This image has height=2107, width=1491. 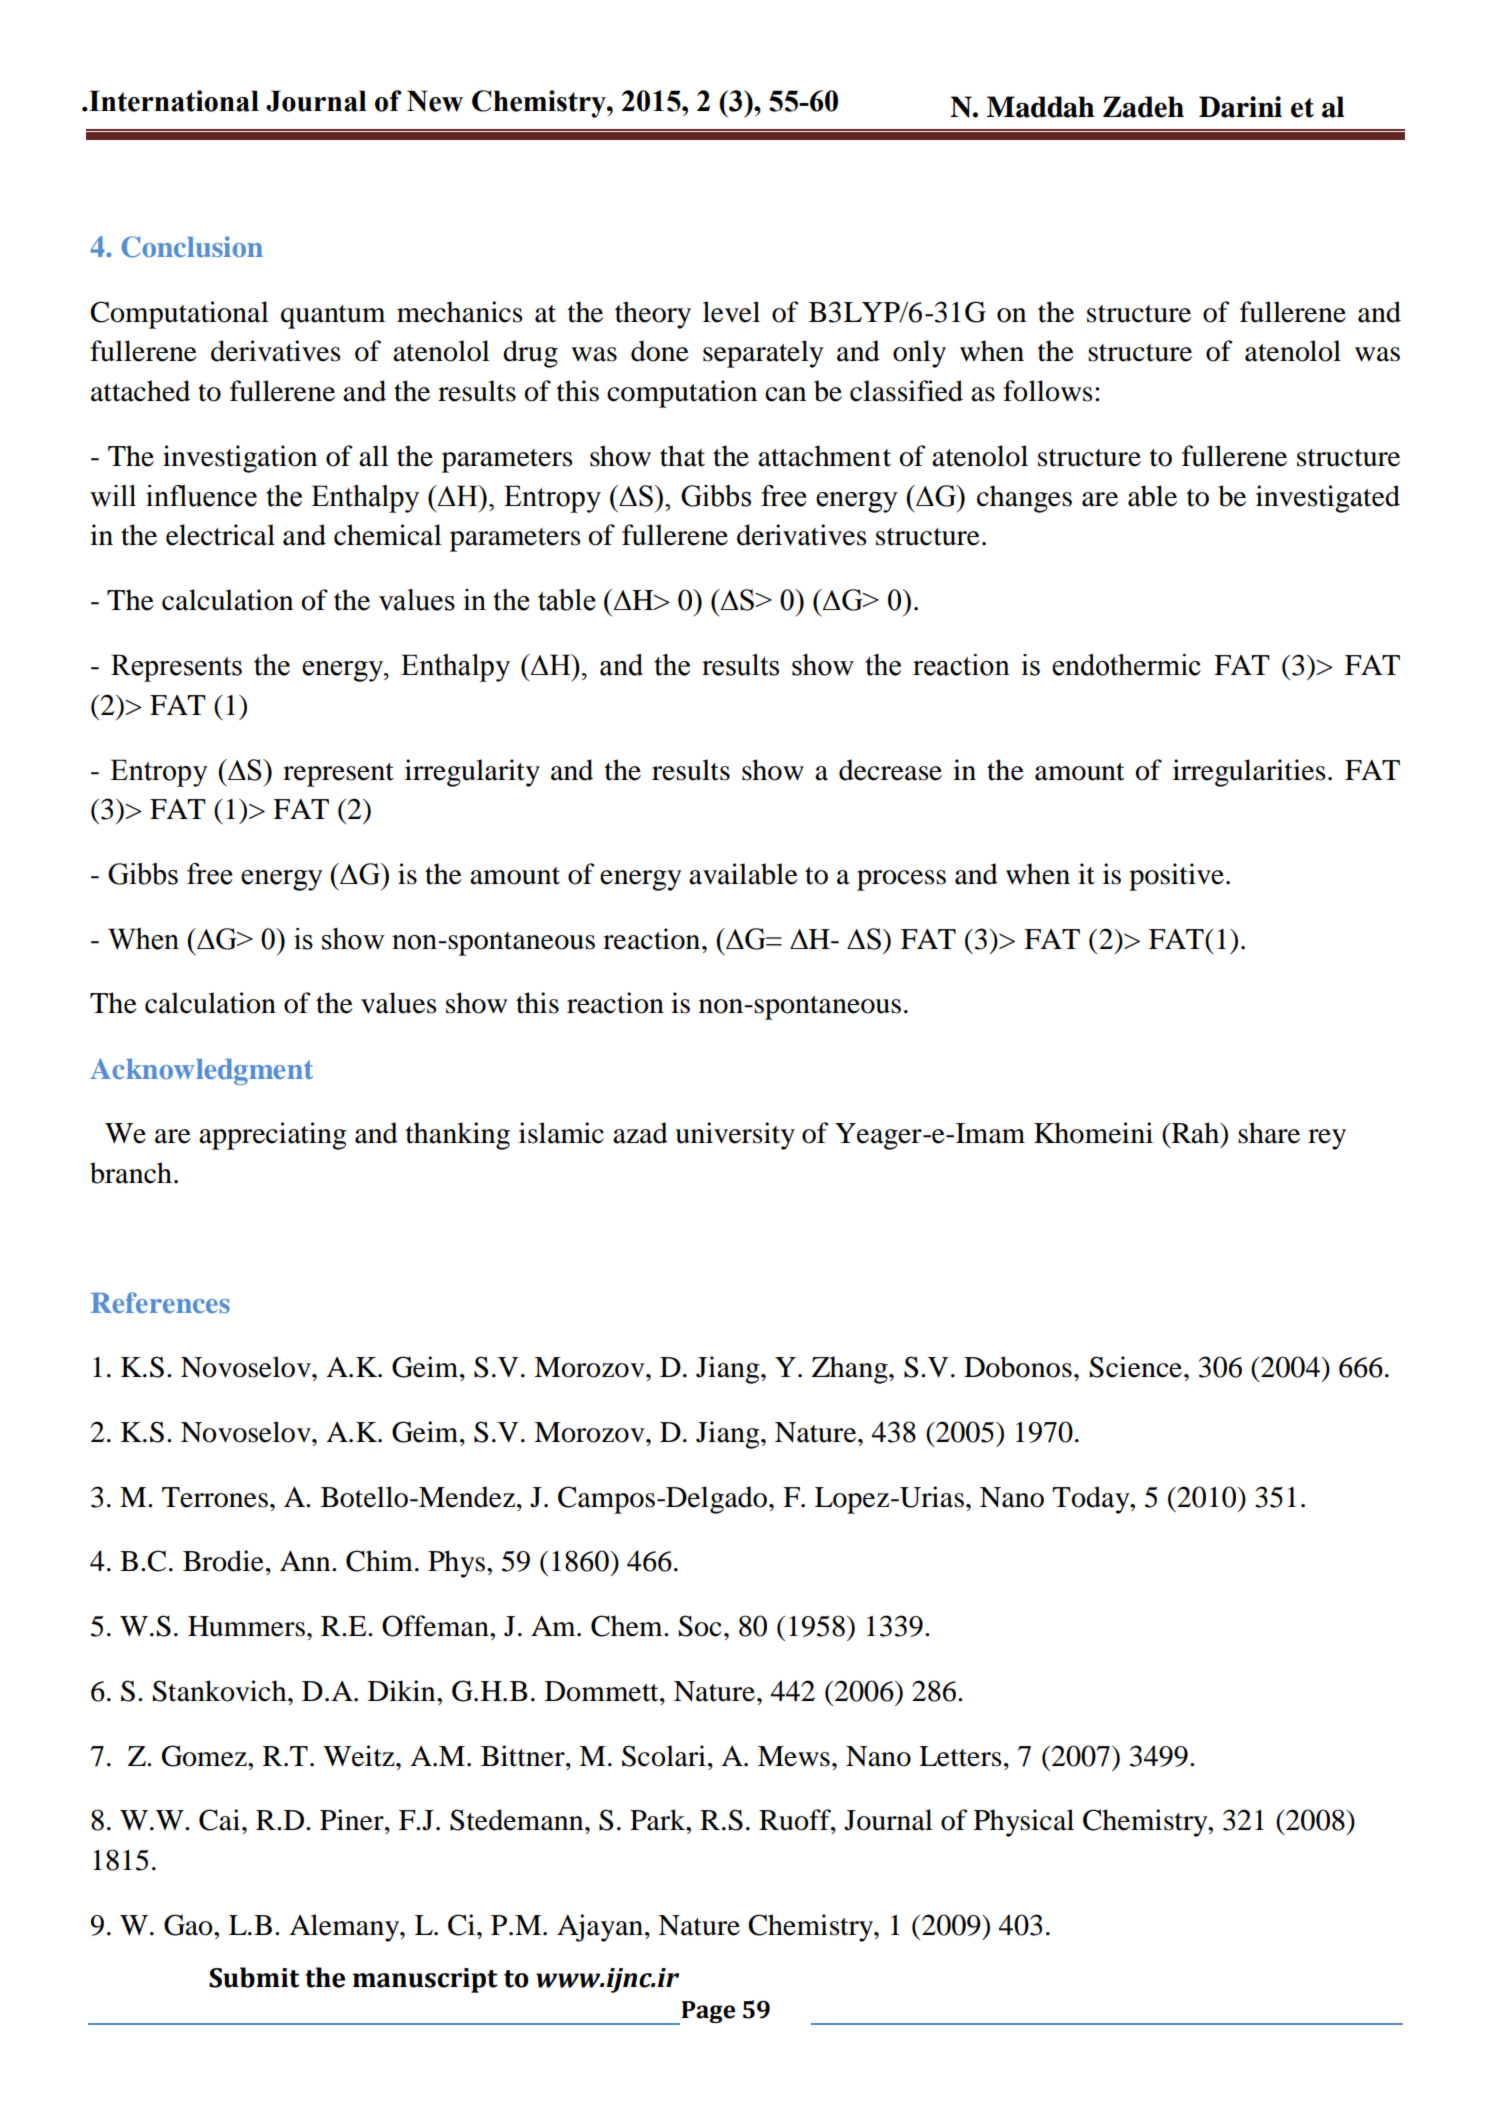 I want to click on Submit, so click(x=254, y=1977).
